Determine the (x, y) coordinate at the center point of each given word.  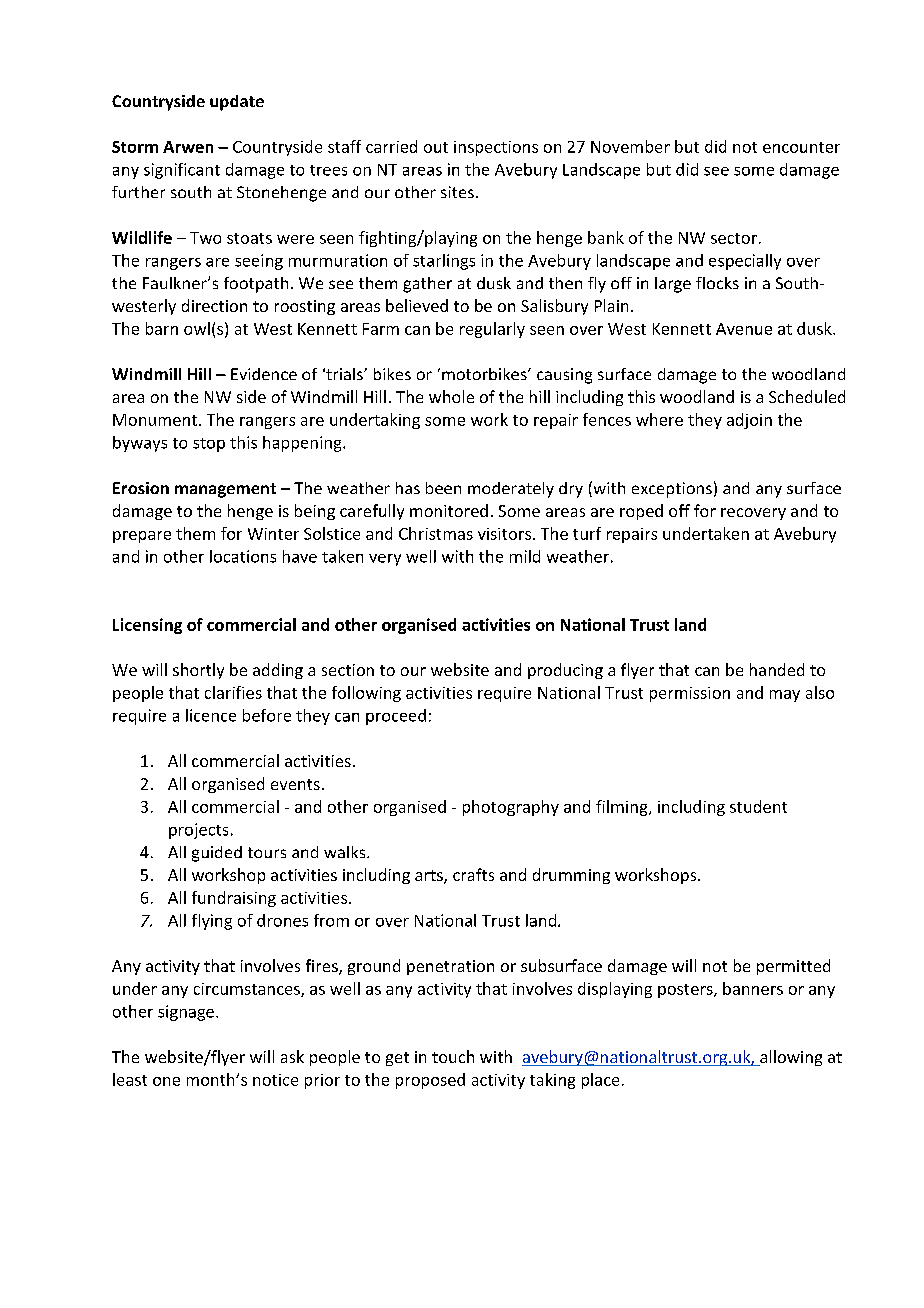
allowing (790, 1058)
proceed (396, 717)
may (785, 696)
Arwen (188, 147)
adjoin (749, 421)
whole (451, 396)
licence (211, 715)
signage (186, 1013)
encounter (801, 147)
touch (453, 1056)
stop (209, 445)
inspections (496, 148)
